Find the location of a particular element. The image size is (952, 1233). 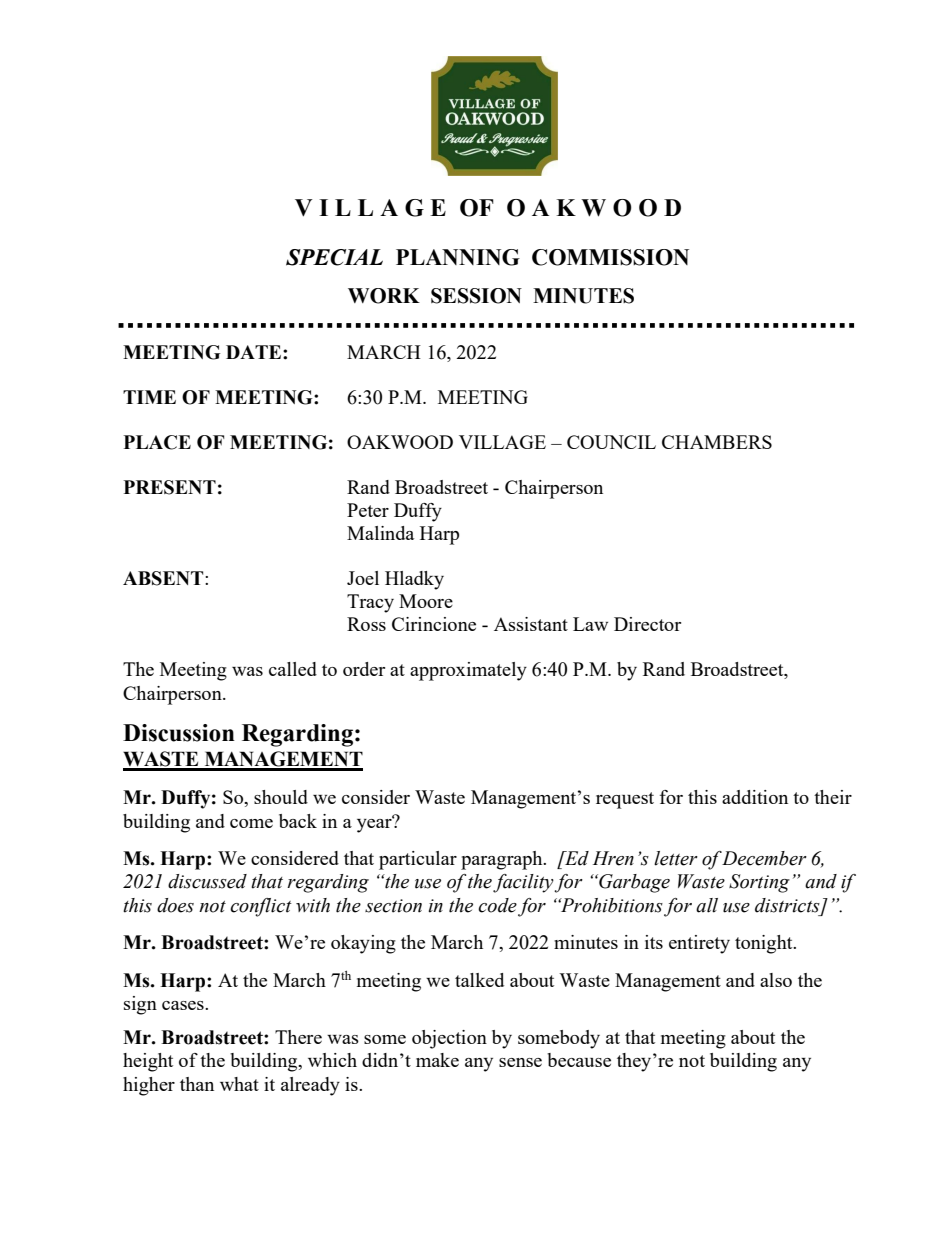

Director is located at coordinates (647, 624).
